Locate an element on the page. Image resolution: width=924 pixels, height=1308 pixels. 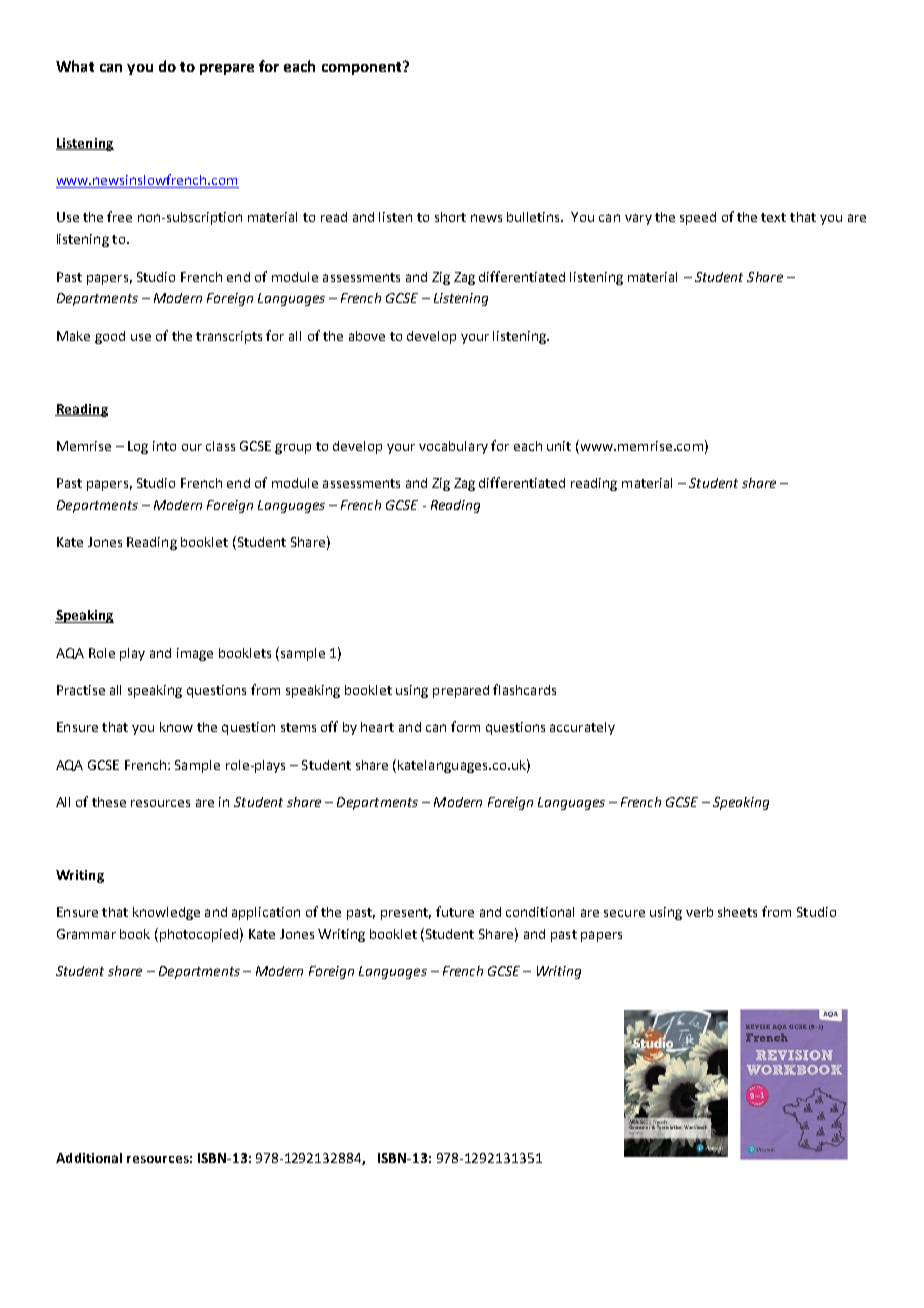
Additional is located at coordinates (89, 1158).
